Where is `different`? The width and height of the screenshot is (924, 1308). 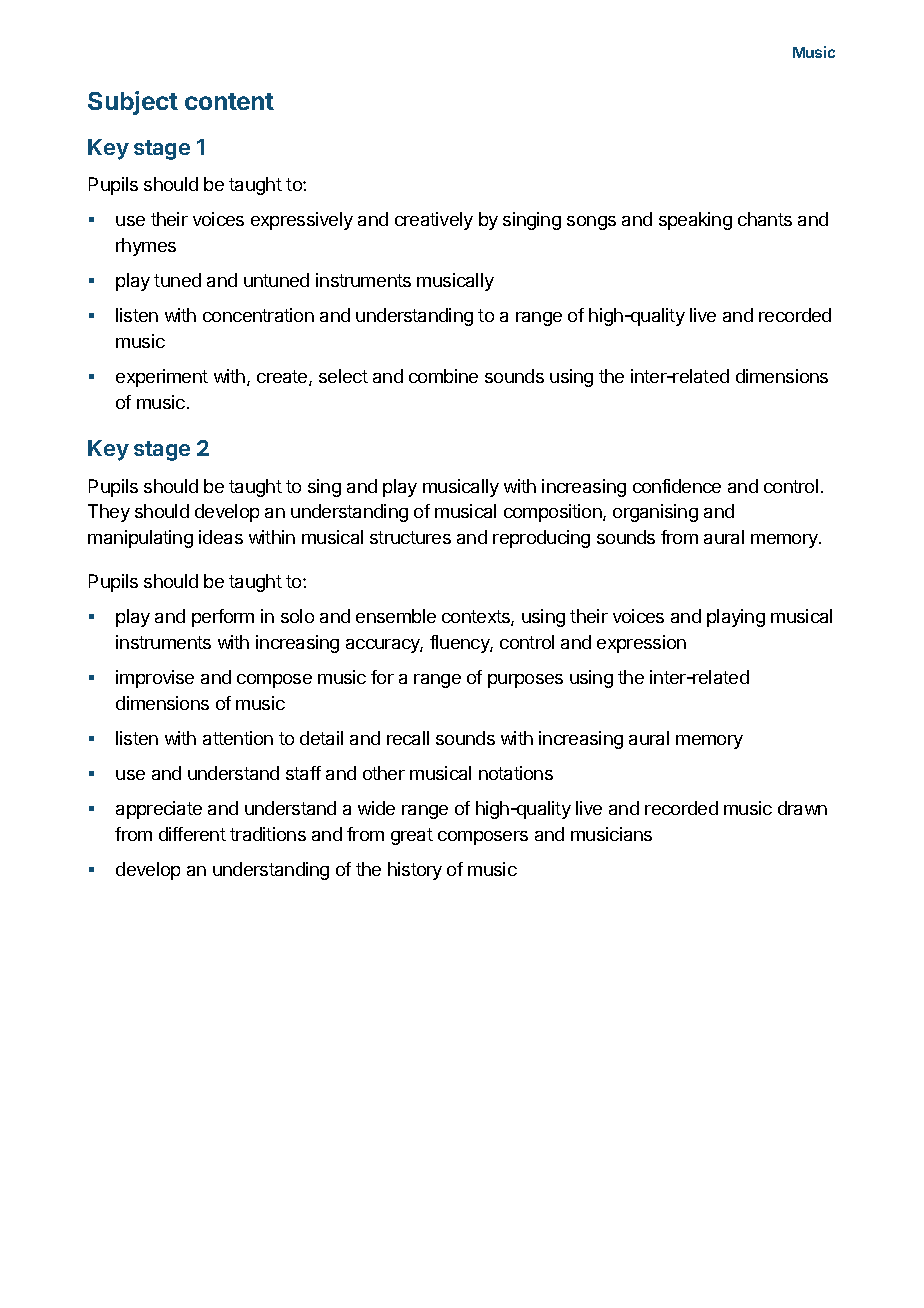 different is located at coordinates (192, 834).
